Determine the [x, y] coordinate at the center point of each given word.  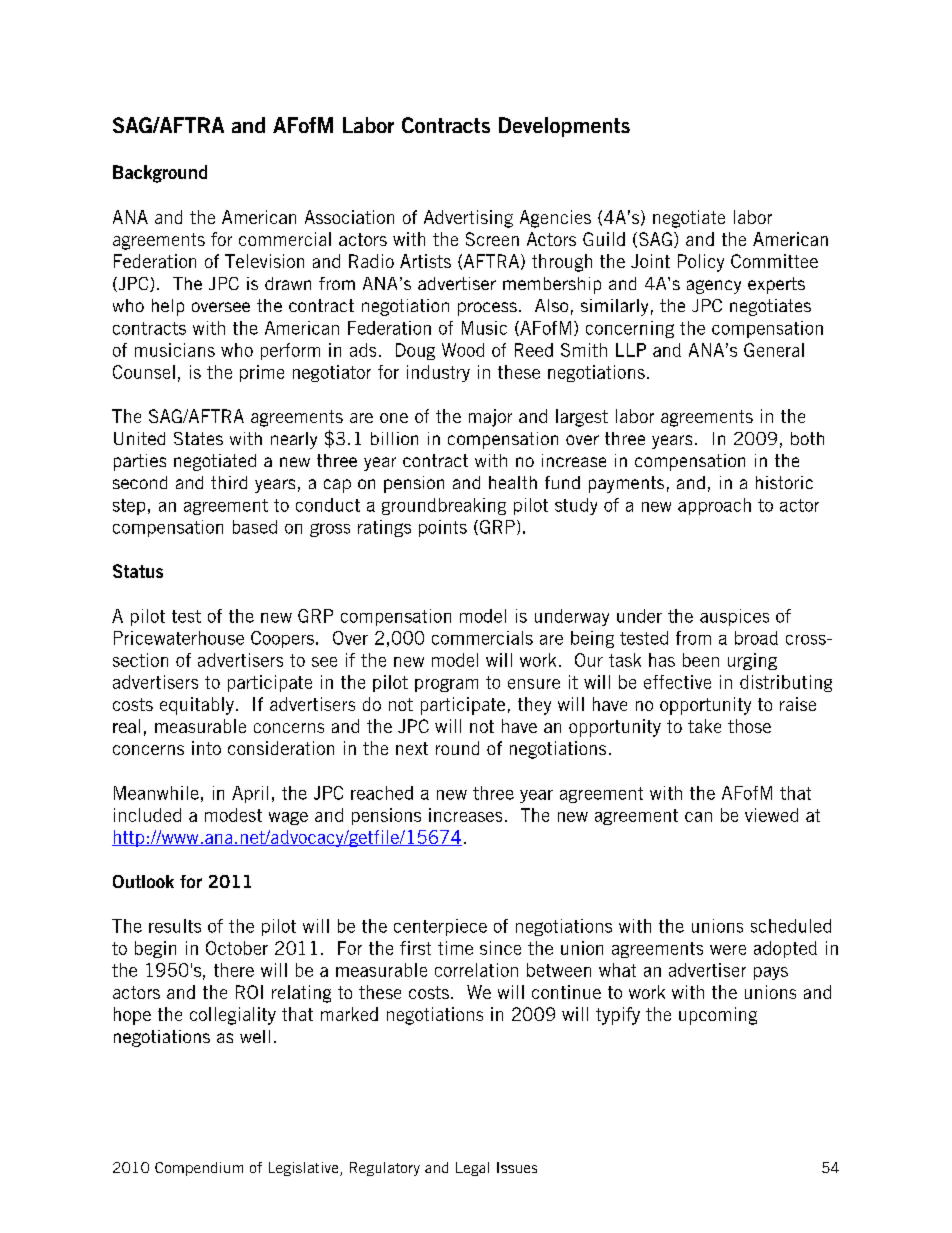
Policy [701, 263]
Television [264, 261]
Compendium [199, 1169]
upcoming [718, 1016]
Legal [472, 1169]
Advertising [468, 219]
